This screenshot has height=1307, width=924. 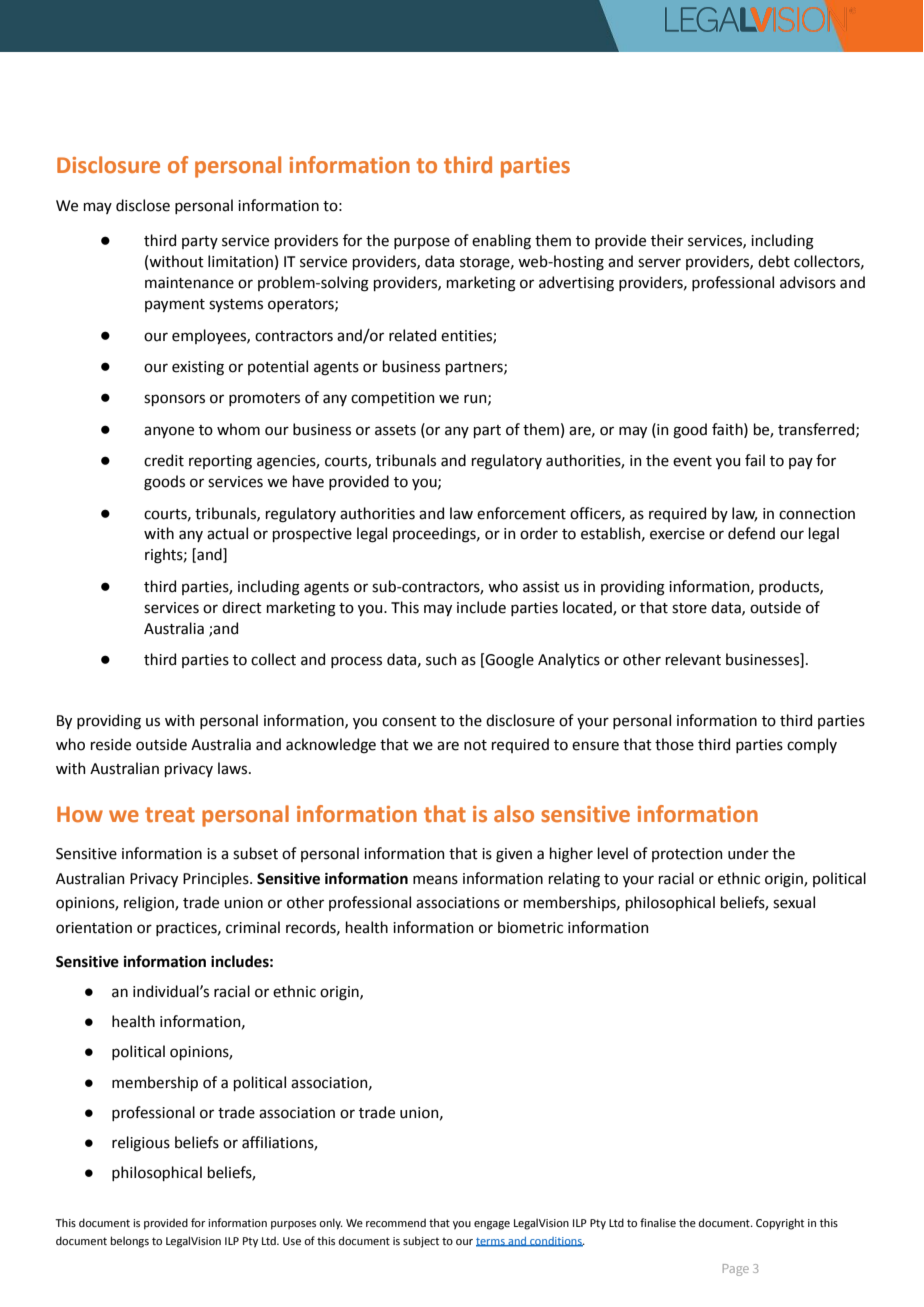 What do you see at coordinates (501, 242) in the screenshot?
I see `enabling` at bounding box center [501, 242].
